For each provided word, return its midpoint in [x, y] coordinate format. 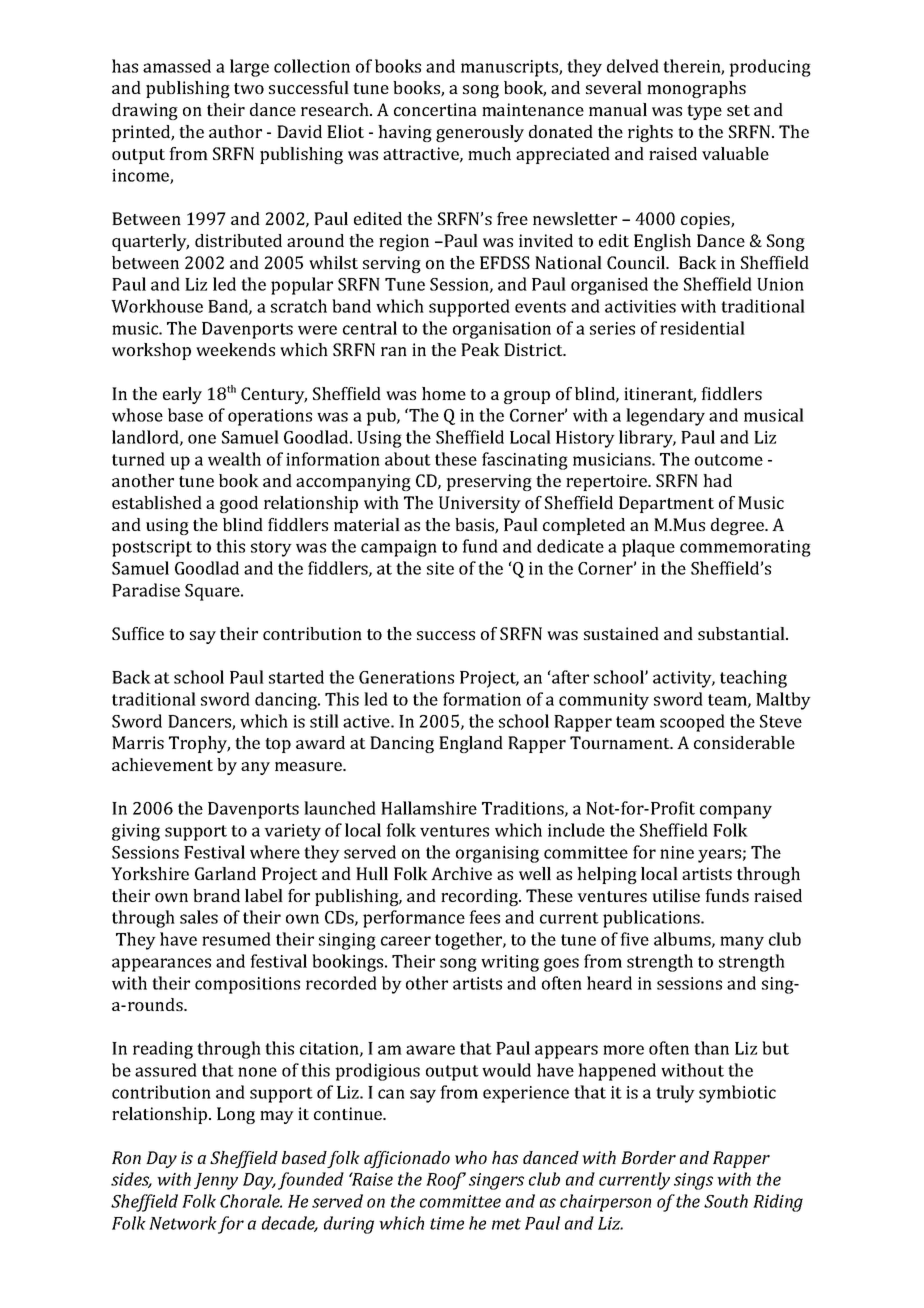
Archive [461, 873]
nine [677, 852]
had [717, 480]
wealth [234, 459]
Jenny [216, 1181]
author [235, 131]
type [704, 112]
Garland [225, 873]
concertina [435, 109]
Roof [446, 1181]
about [408, 459]
